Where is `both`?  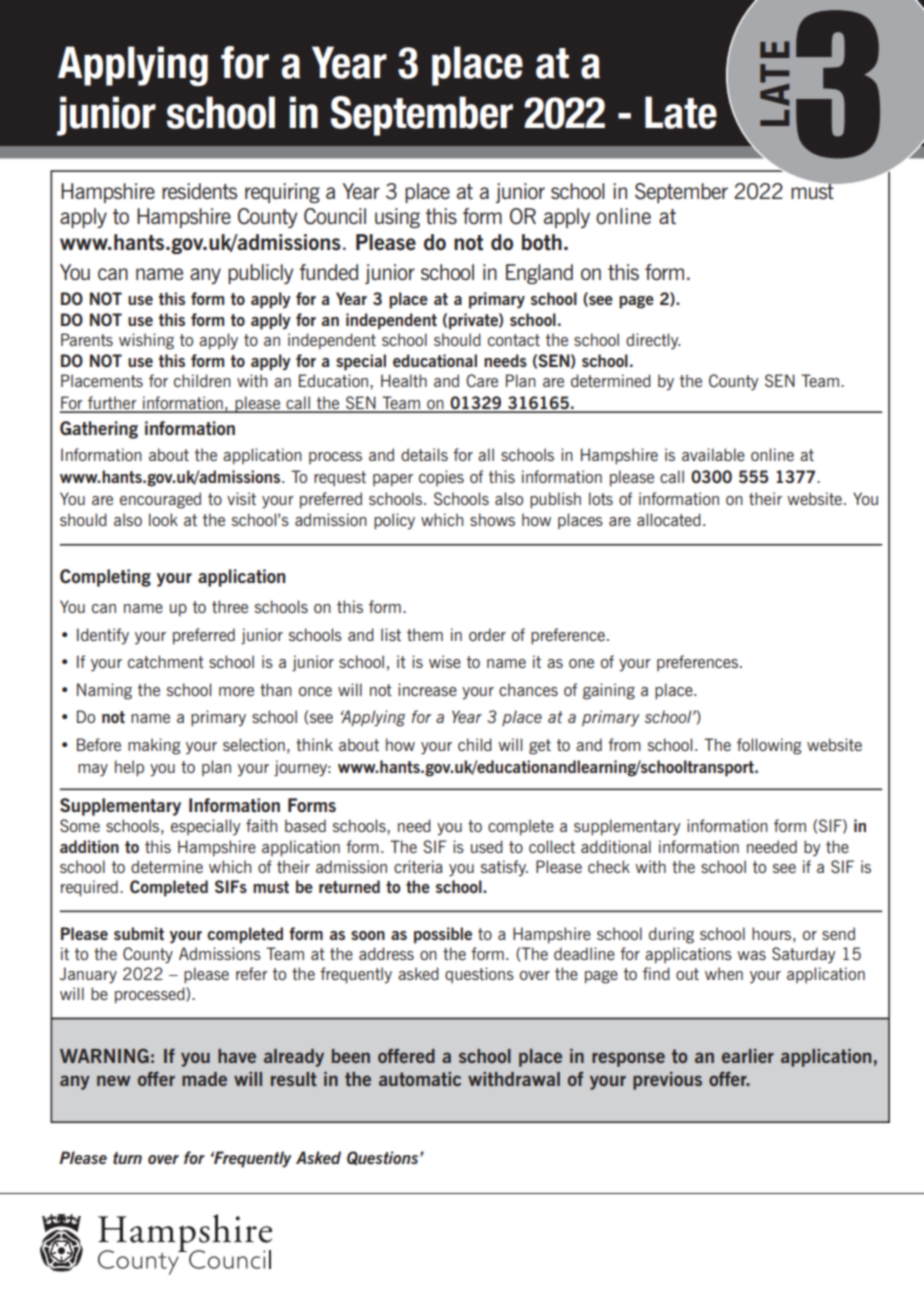
both is located at coordinates (542, 242).
